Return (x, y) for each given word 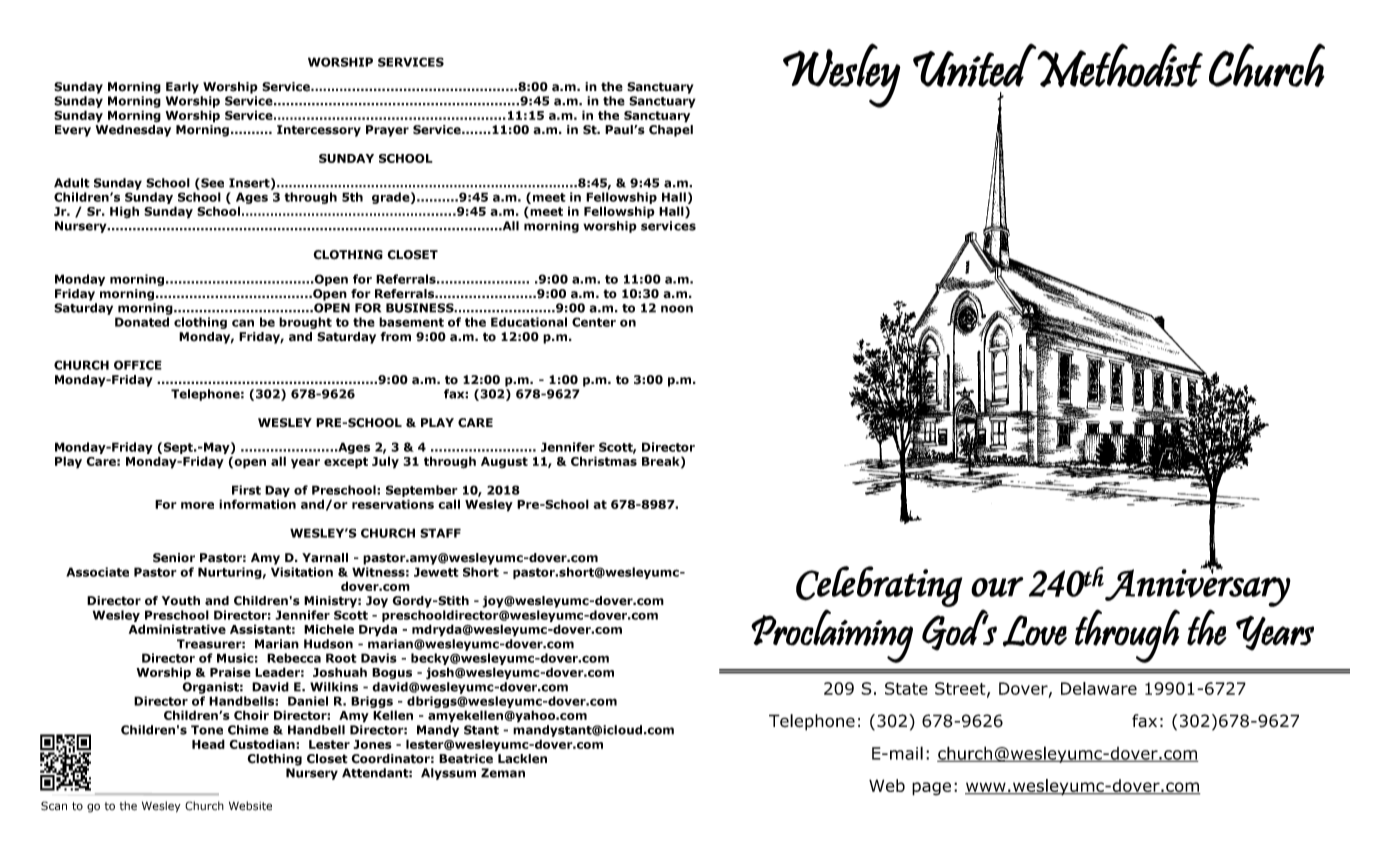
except (346, 463)
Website (250, 806)
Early (182, 88)
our (997, 587)
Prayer (387, 131)
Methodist (1119, 65)
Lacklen (522, 759)
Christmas (604, 461)
